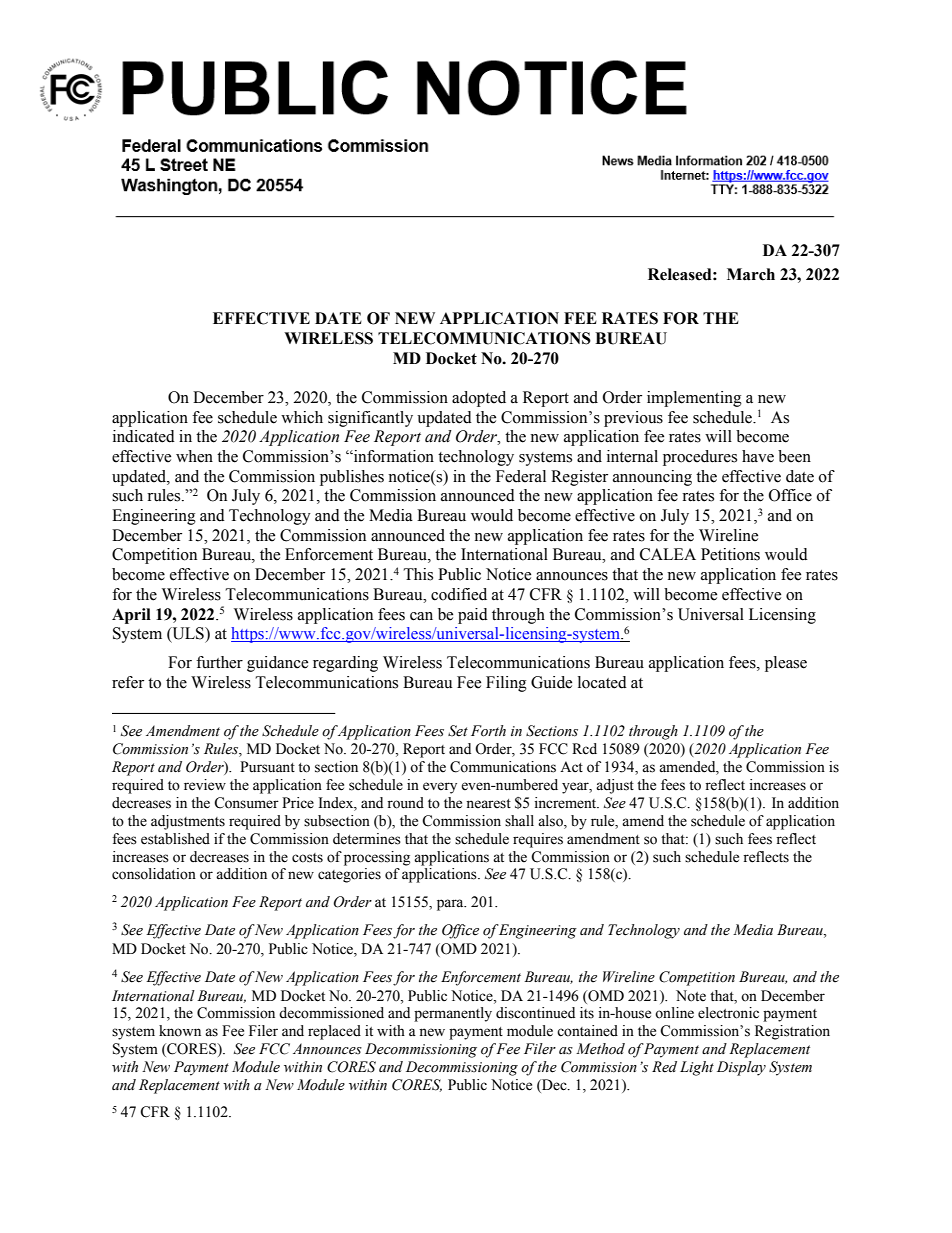  Describe the element at coordinates (697, 1068) in the page. I see `Light` at that location.
